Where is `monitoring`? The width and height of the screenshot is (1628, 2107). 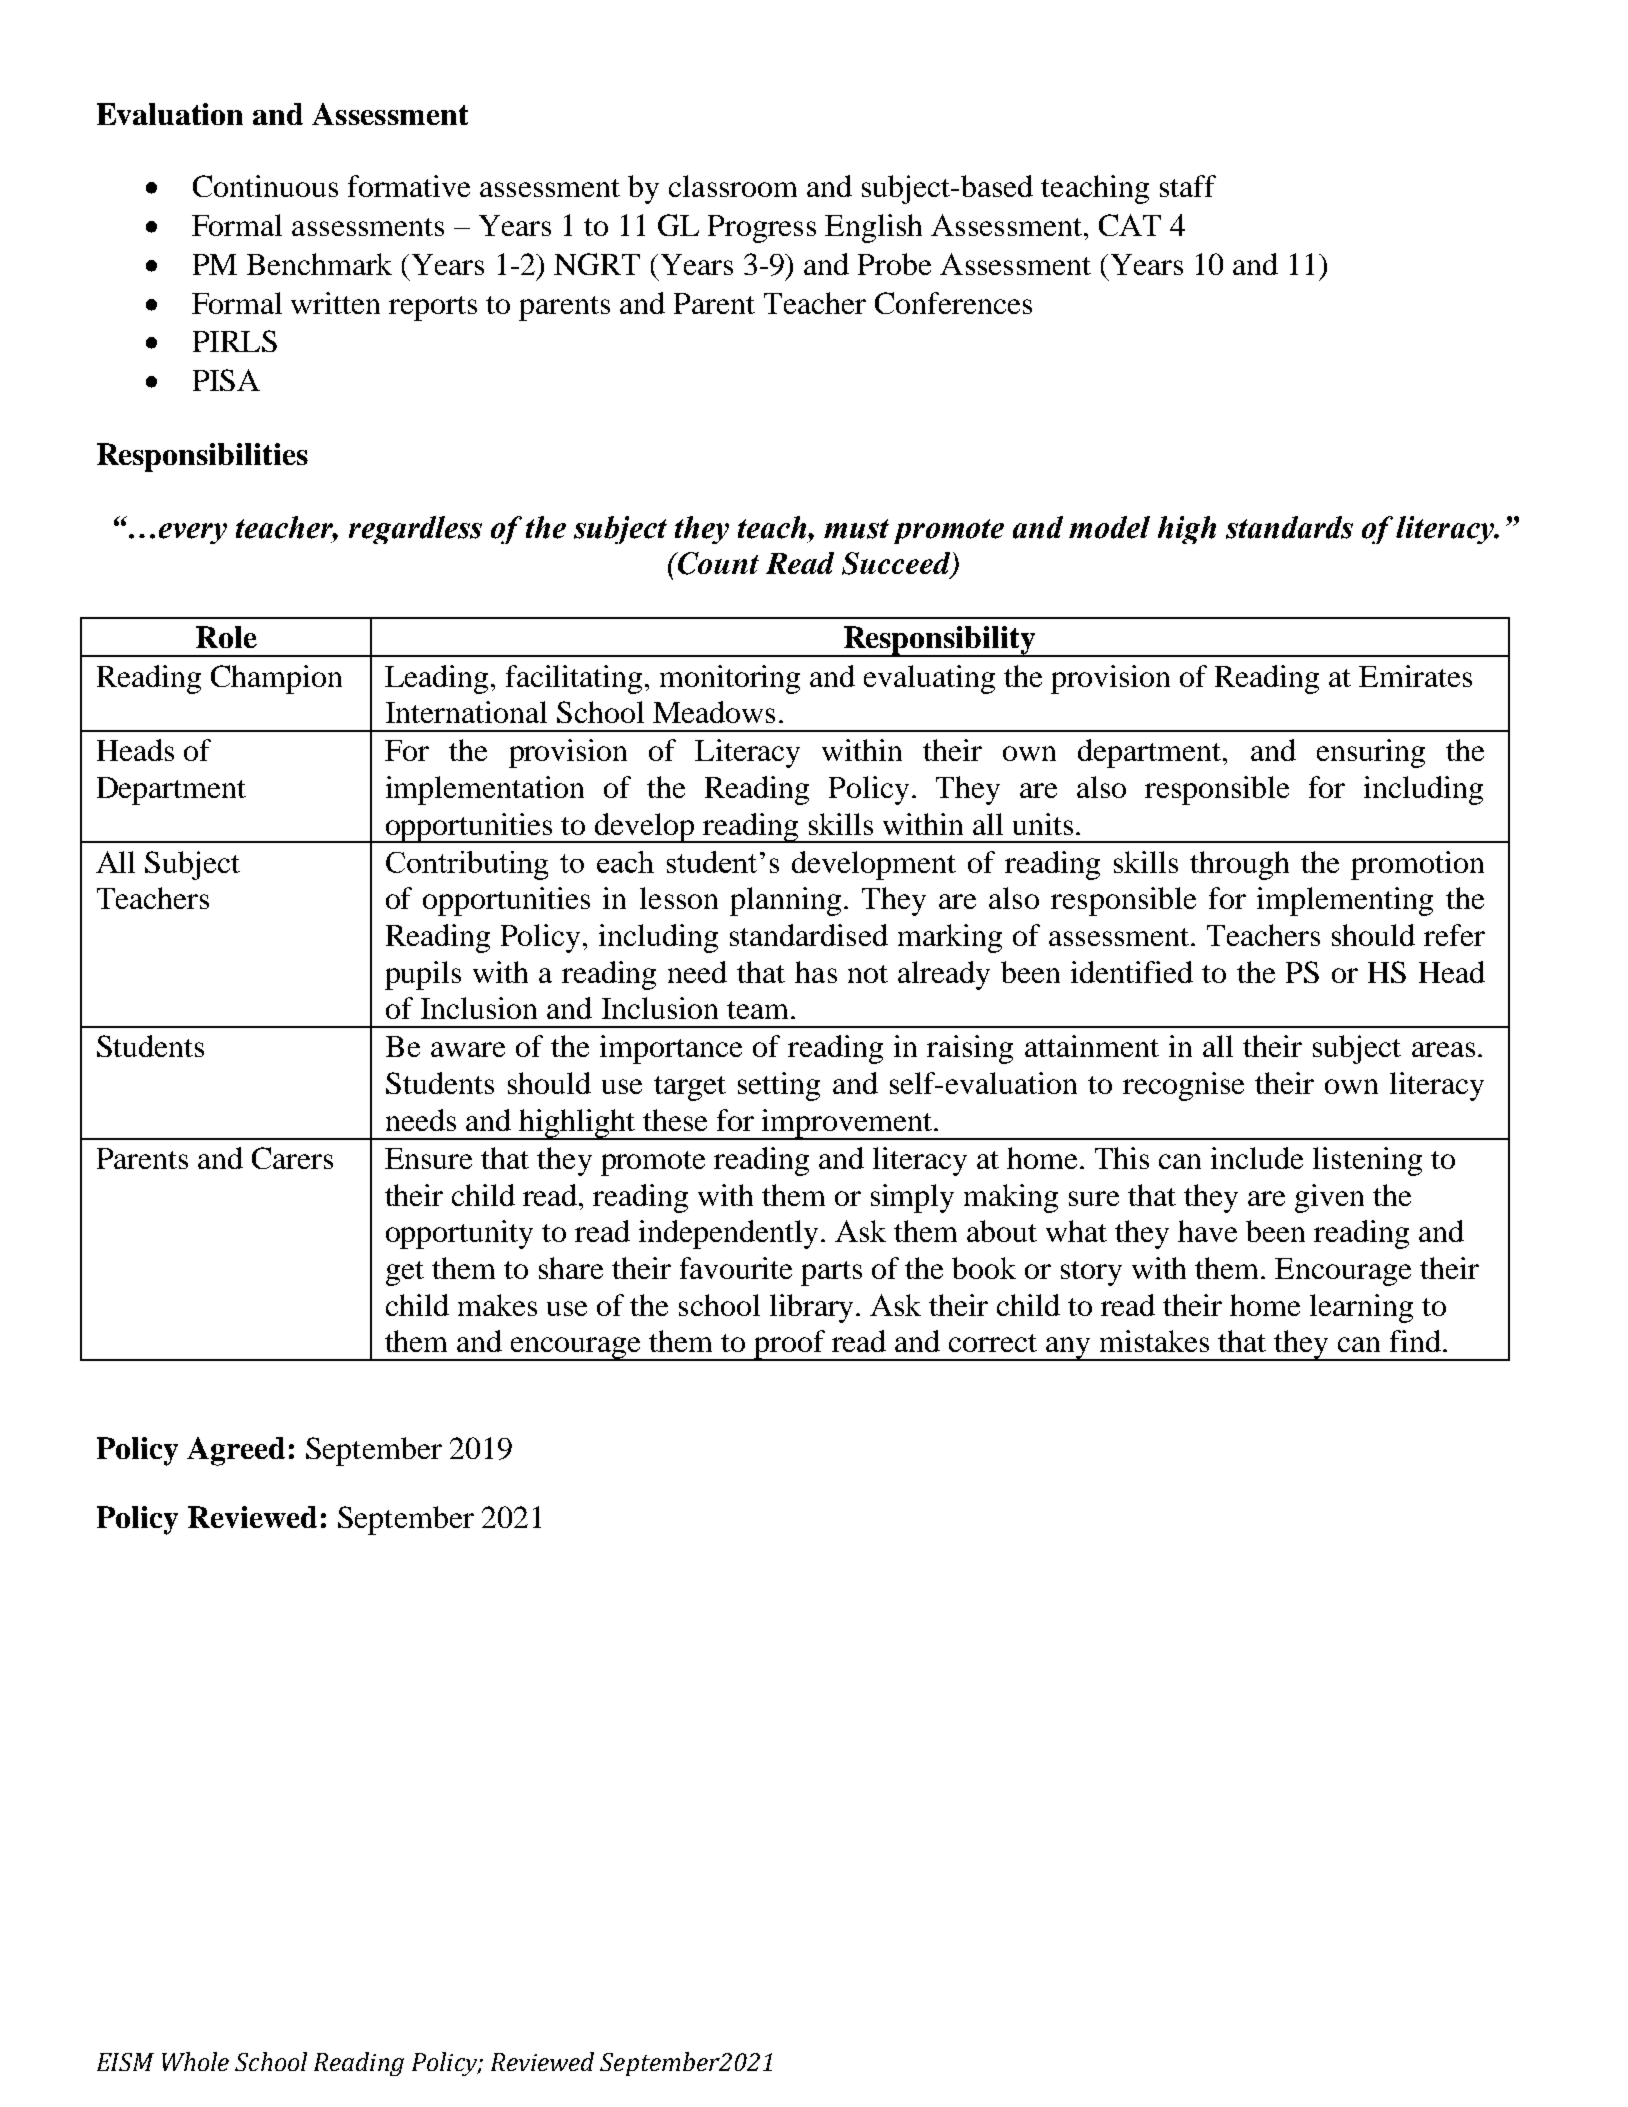 monitoring is located at coordinates (730, 679).
